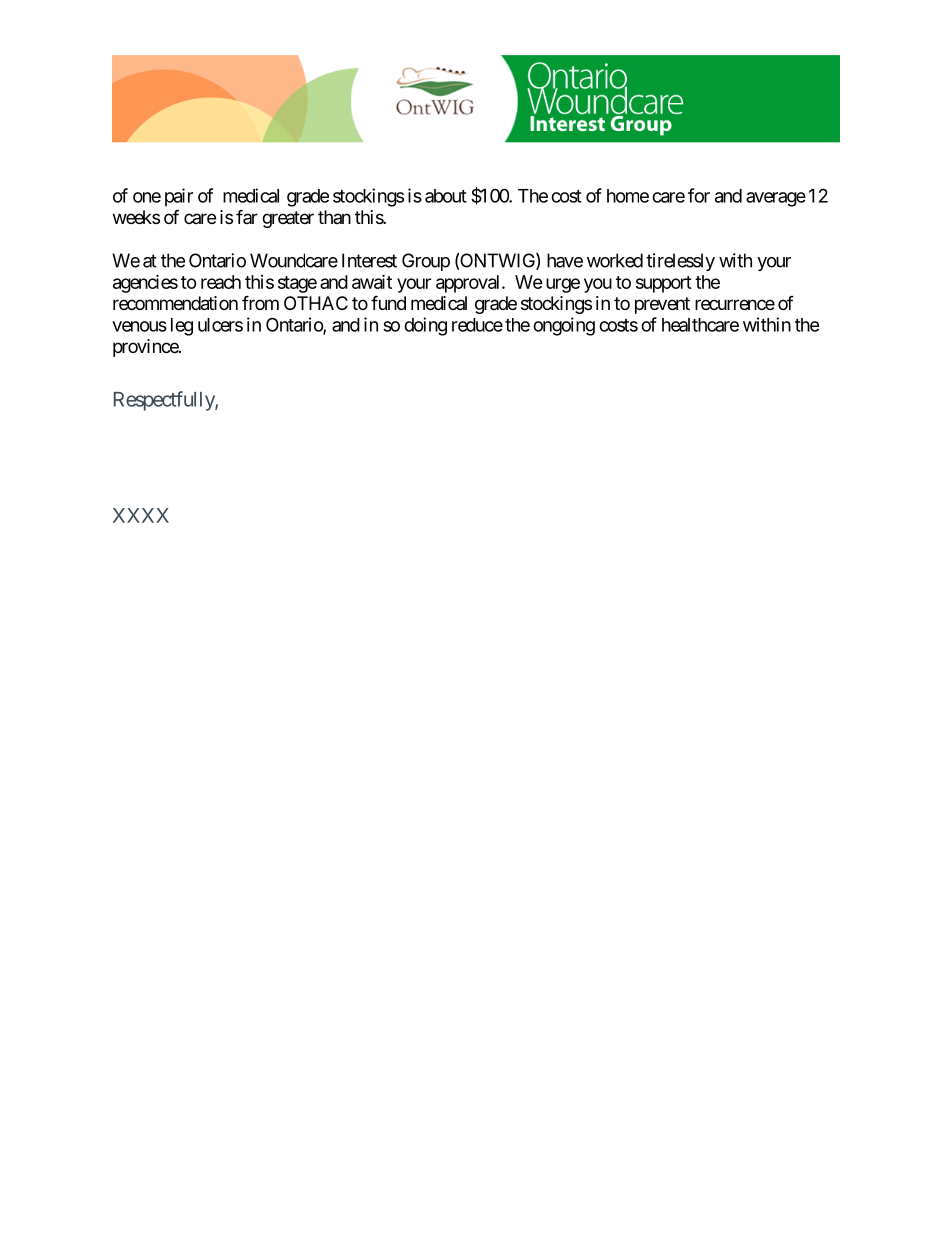 This screenshot has width=952, height=1233. Describe the element at coordinates (182, 327) in the screenshot. I see `leg` at that location.
